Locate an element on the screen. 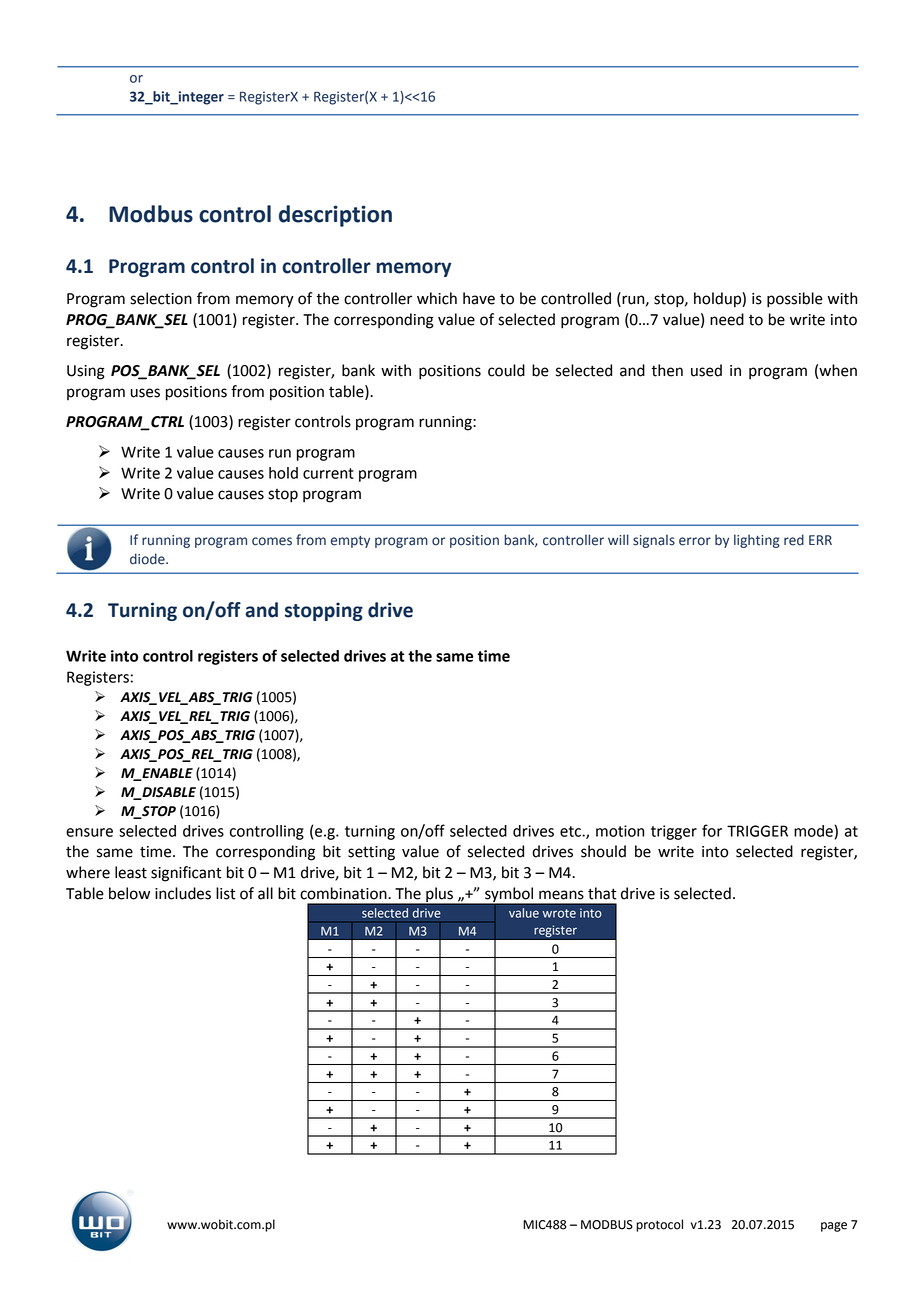  possible is located at coordinates (795, 300).
